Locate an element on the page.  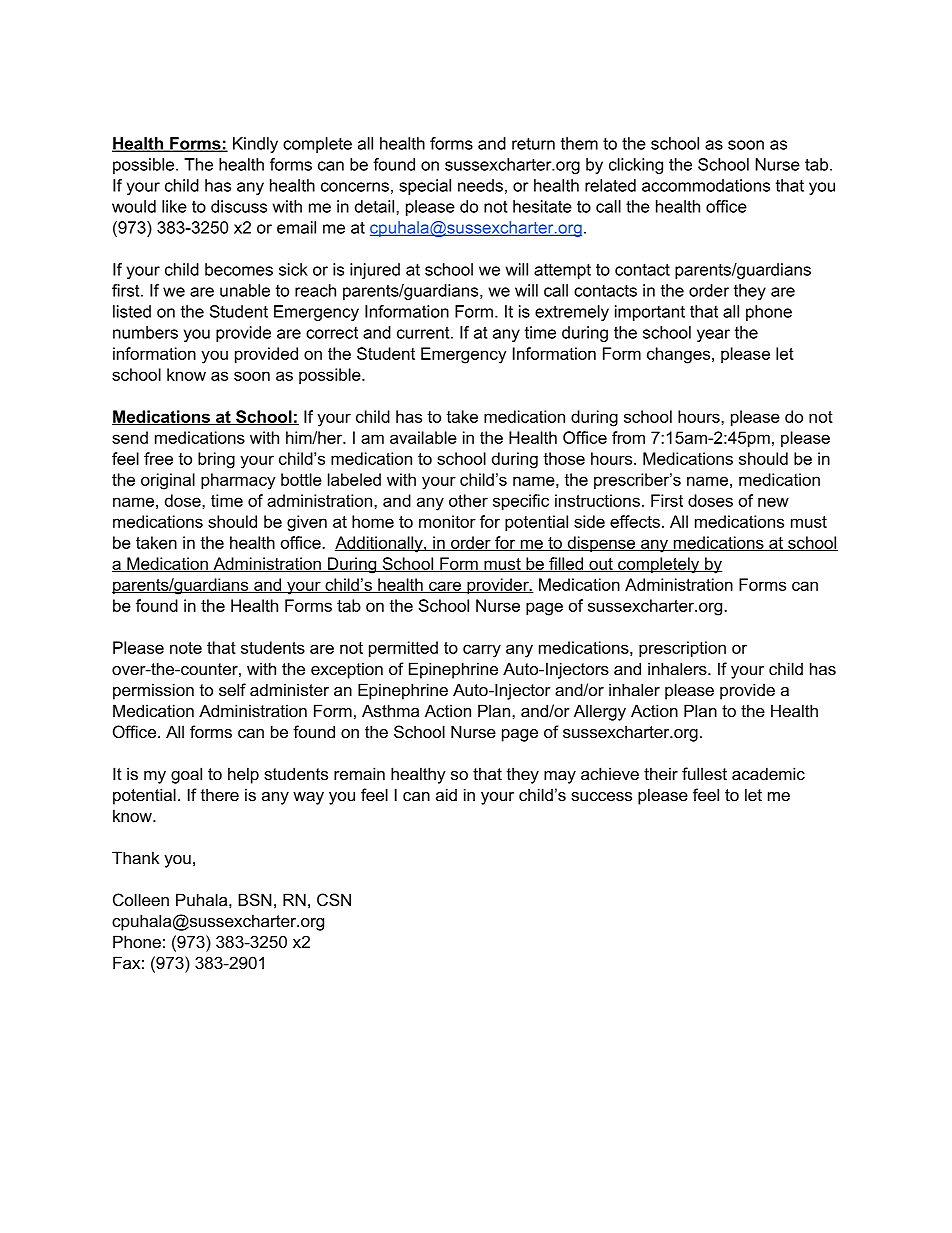
changes is located at coordinates (680, 355).
